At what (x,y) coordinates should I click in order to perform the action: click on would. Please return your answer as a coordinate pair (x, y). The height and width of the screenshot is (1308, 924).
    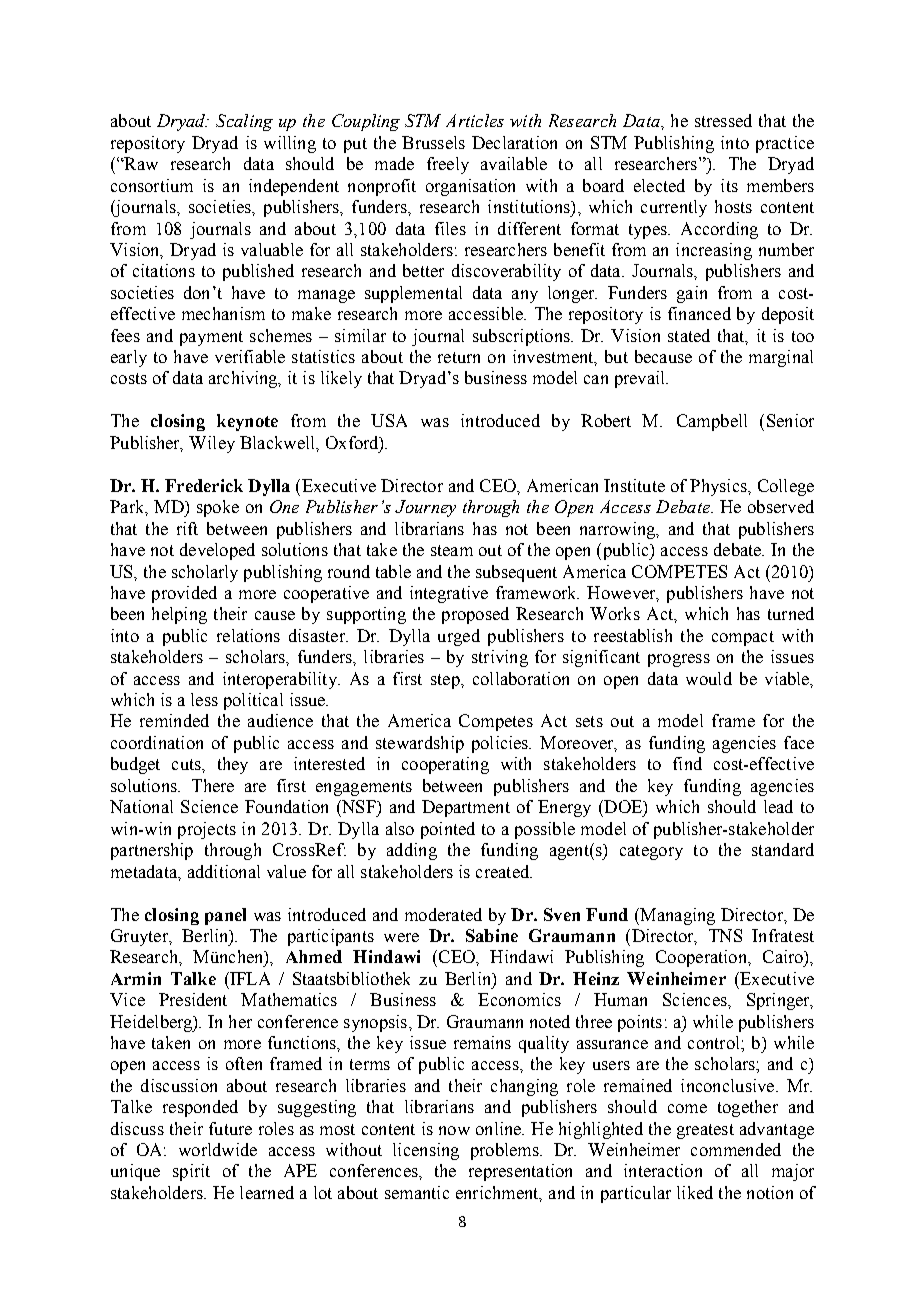
    Looking at the image, I should click on (709, 678).
